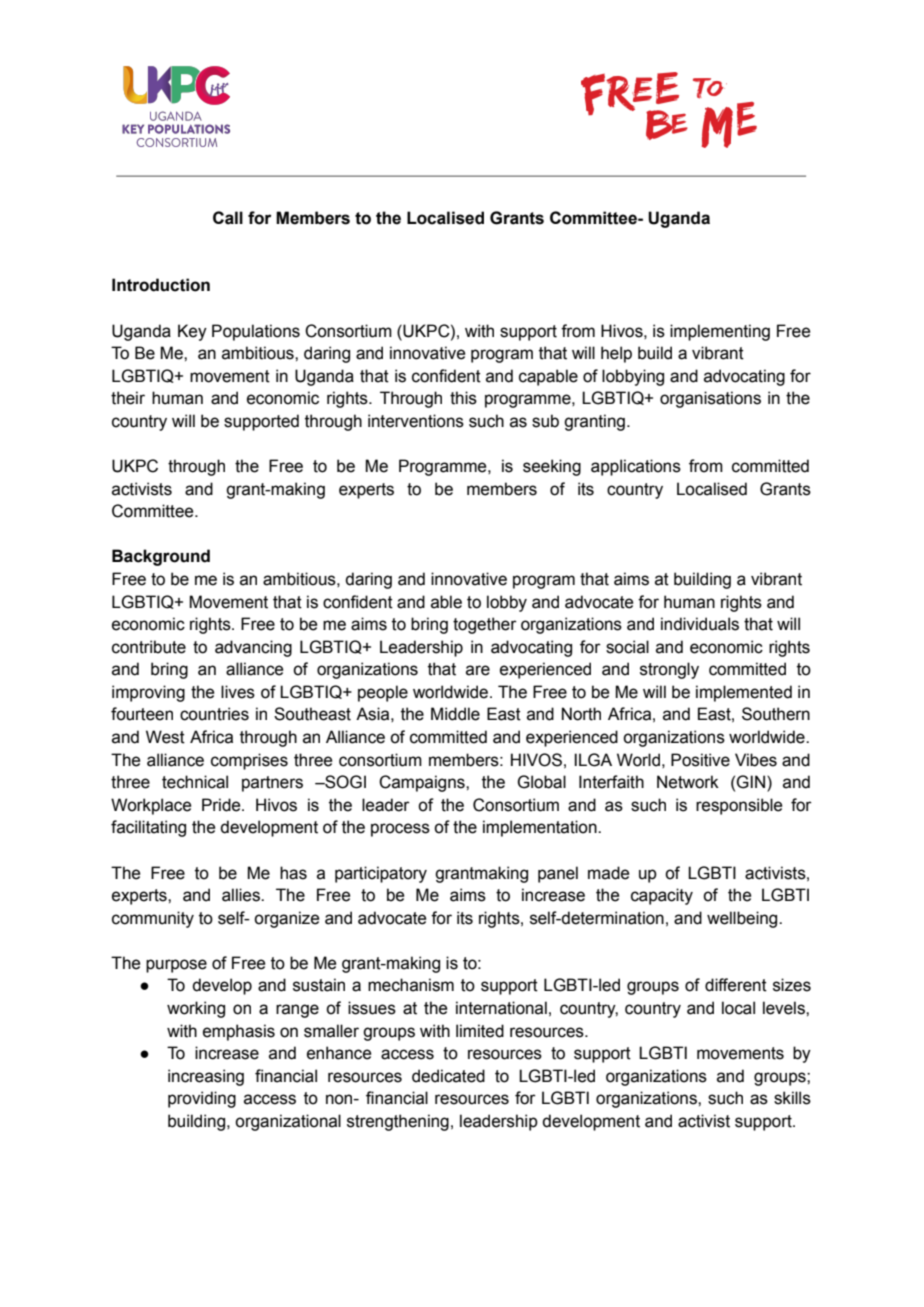 This document has width=924, height=1307. I want to click on providing, so click(202, 1099).
